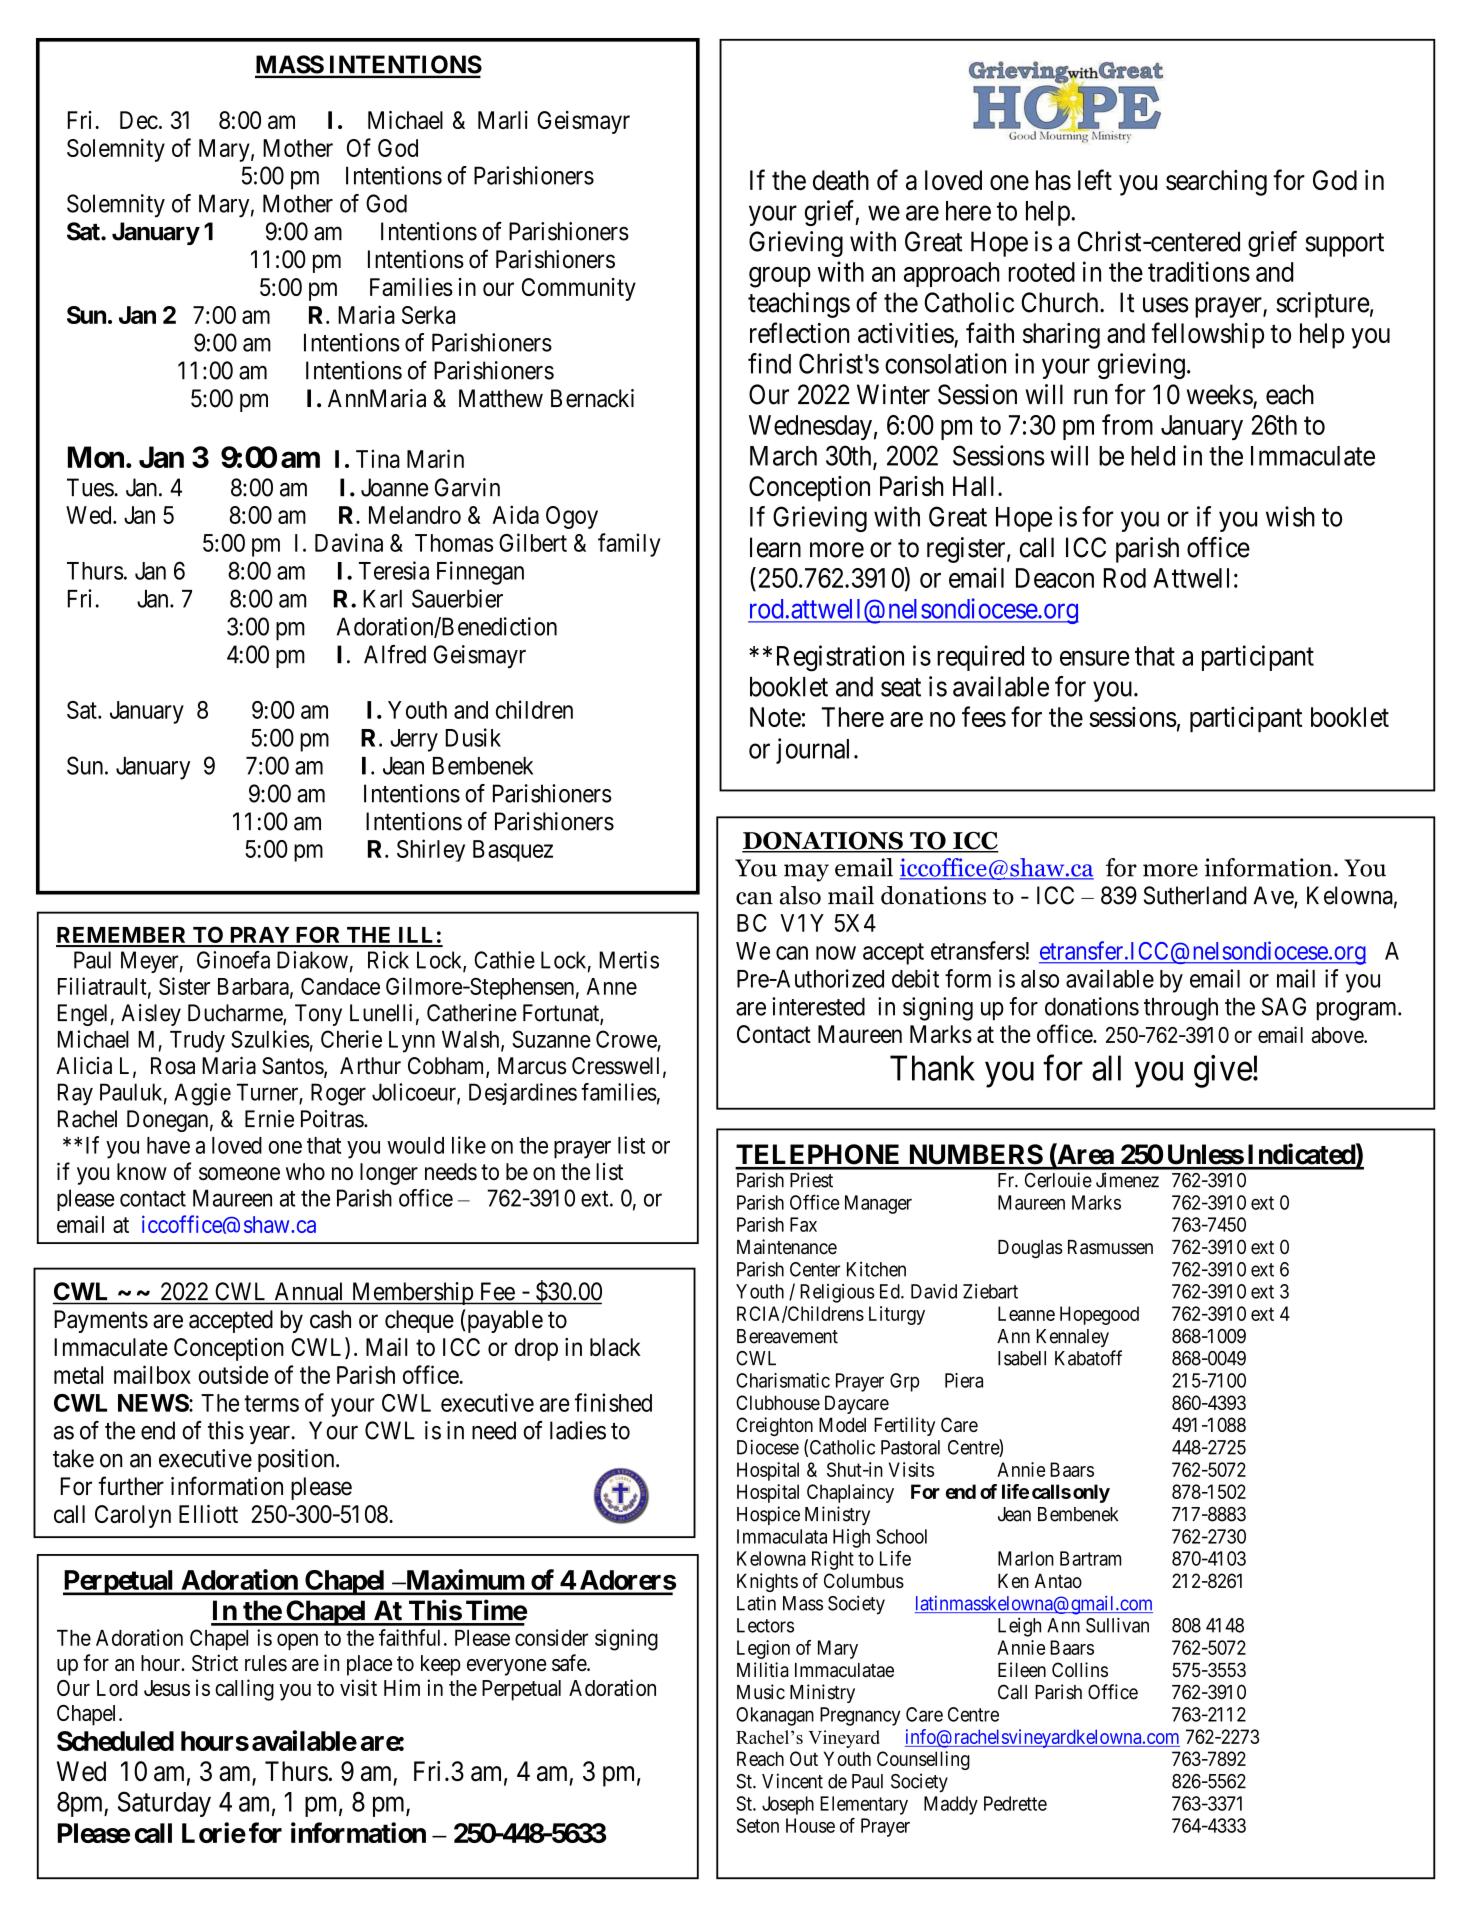 This image has width=1481, height=1916. Describe the element at coordinates (164, 1804) in the image. I see `Saturday` at that location.
